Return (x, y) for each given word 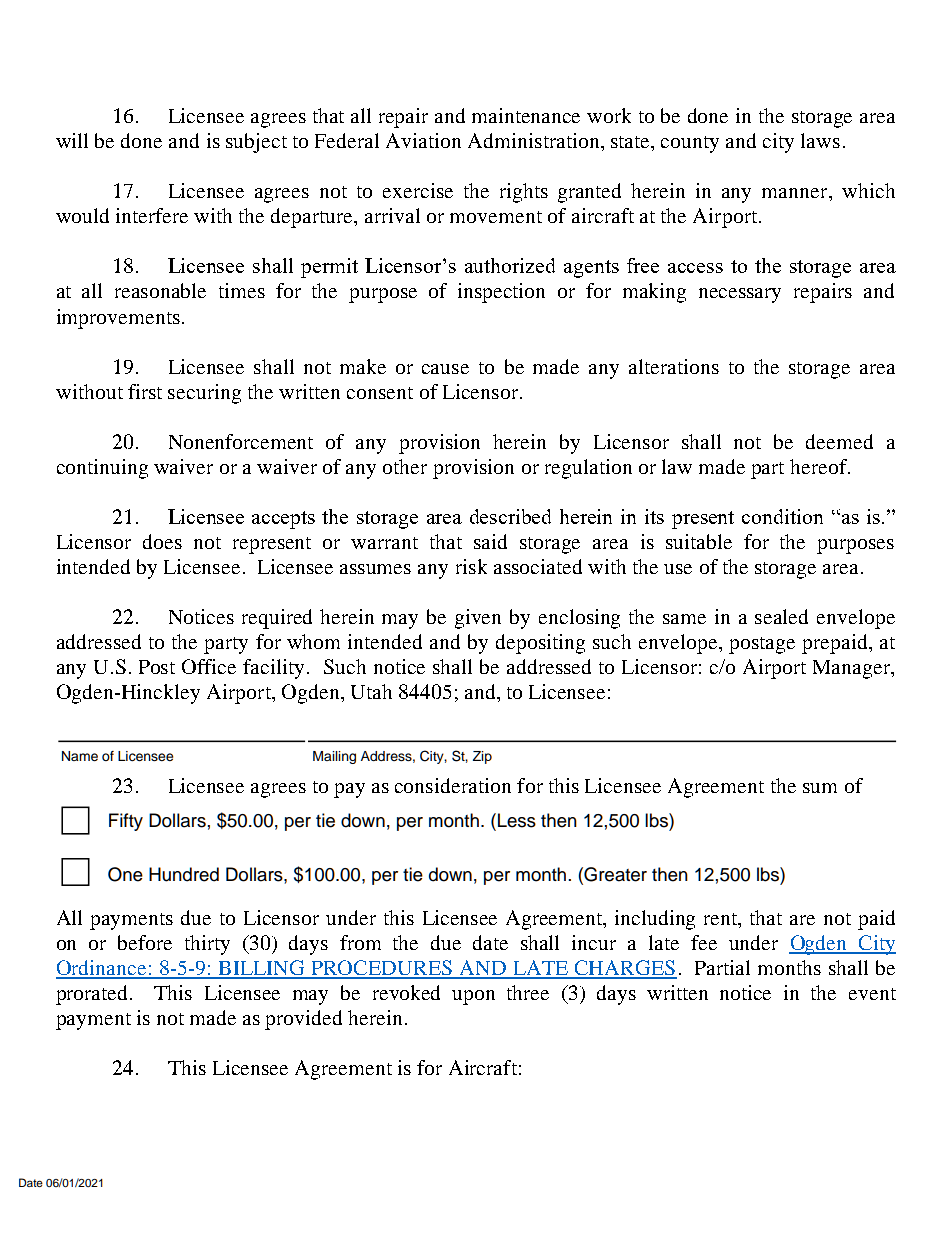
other (405, 466)
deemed (839, 441)
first (145, 391)
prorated (93, 995)
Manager (853, 669)
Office (209, 666)
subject (256, 143)
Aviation (423, 140)
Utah (371, 691)
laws (820, 140)
